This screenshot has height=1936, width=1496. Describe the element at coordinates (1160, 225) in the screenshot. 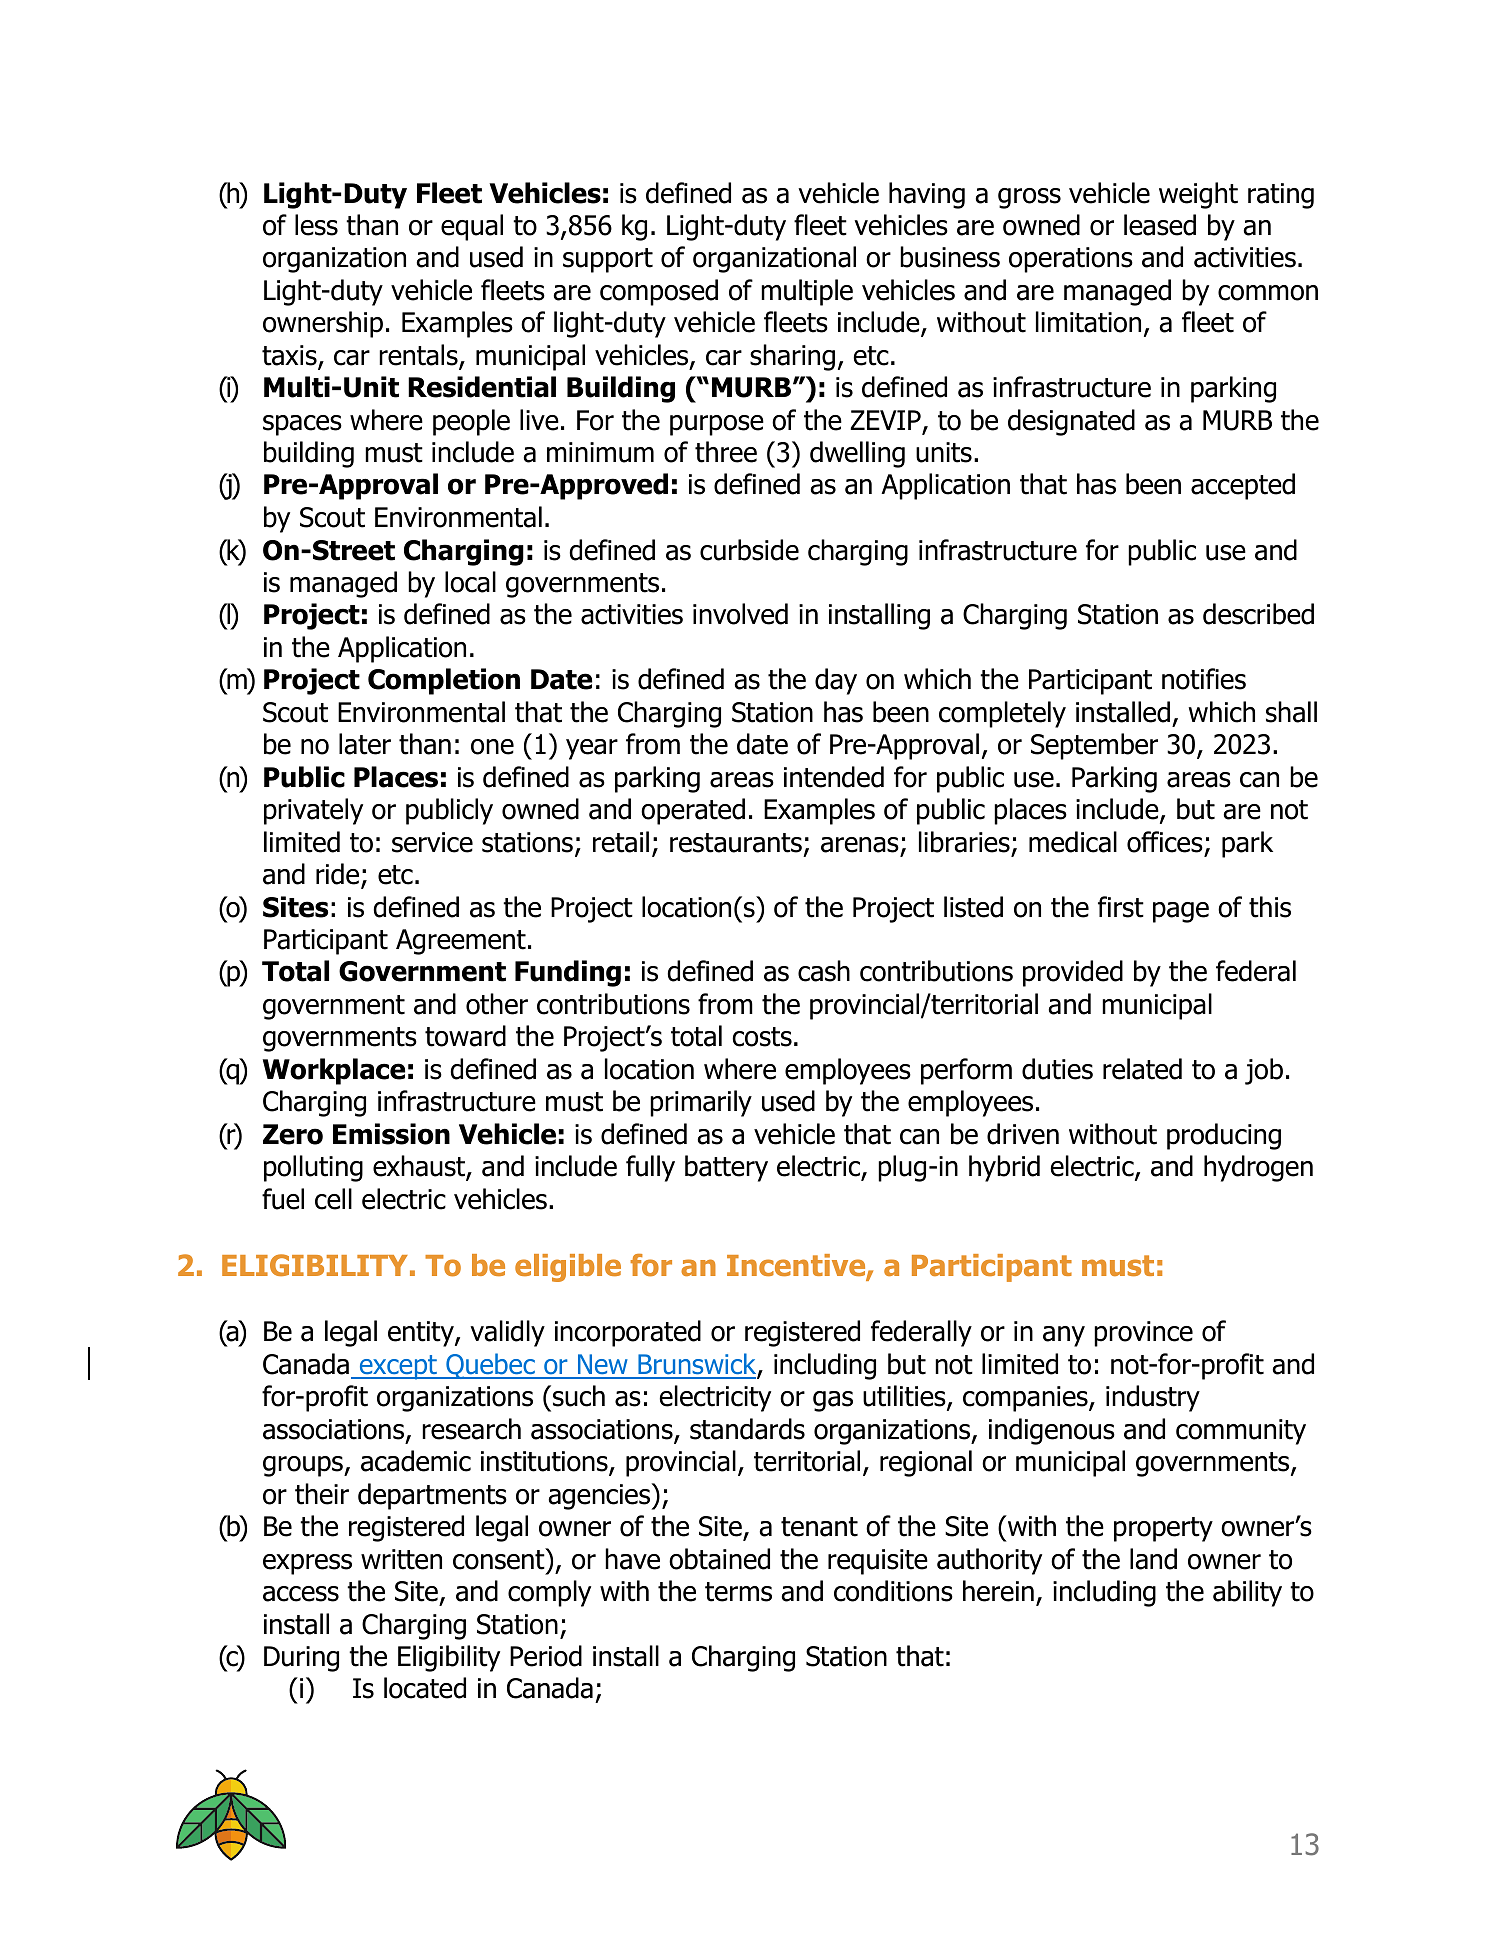

I see `leased` at that location.
